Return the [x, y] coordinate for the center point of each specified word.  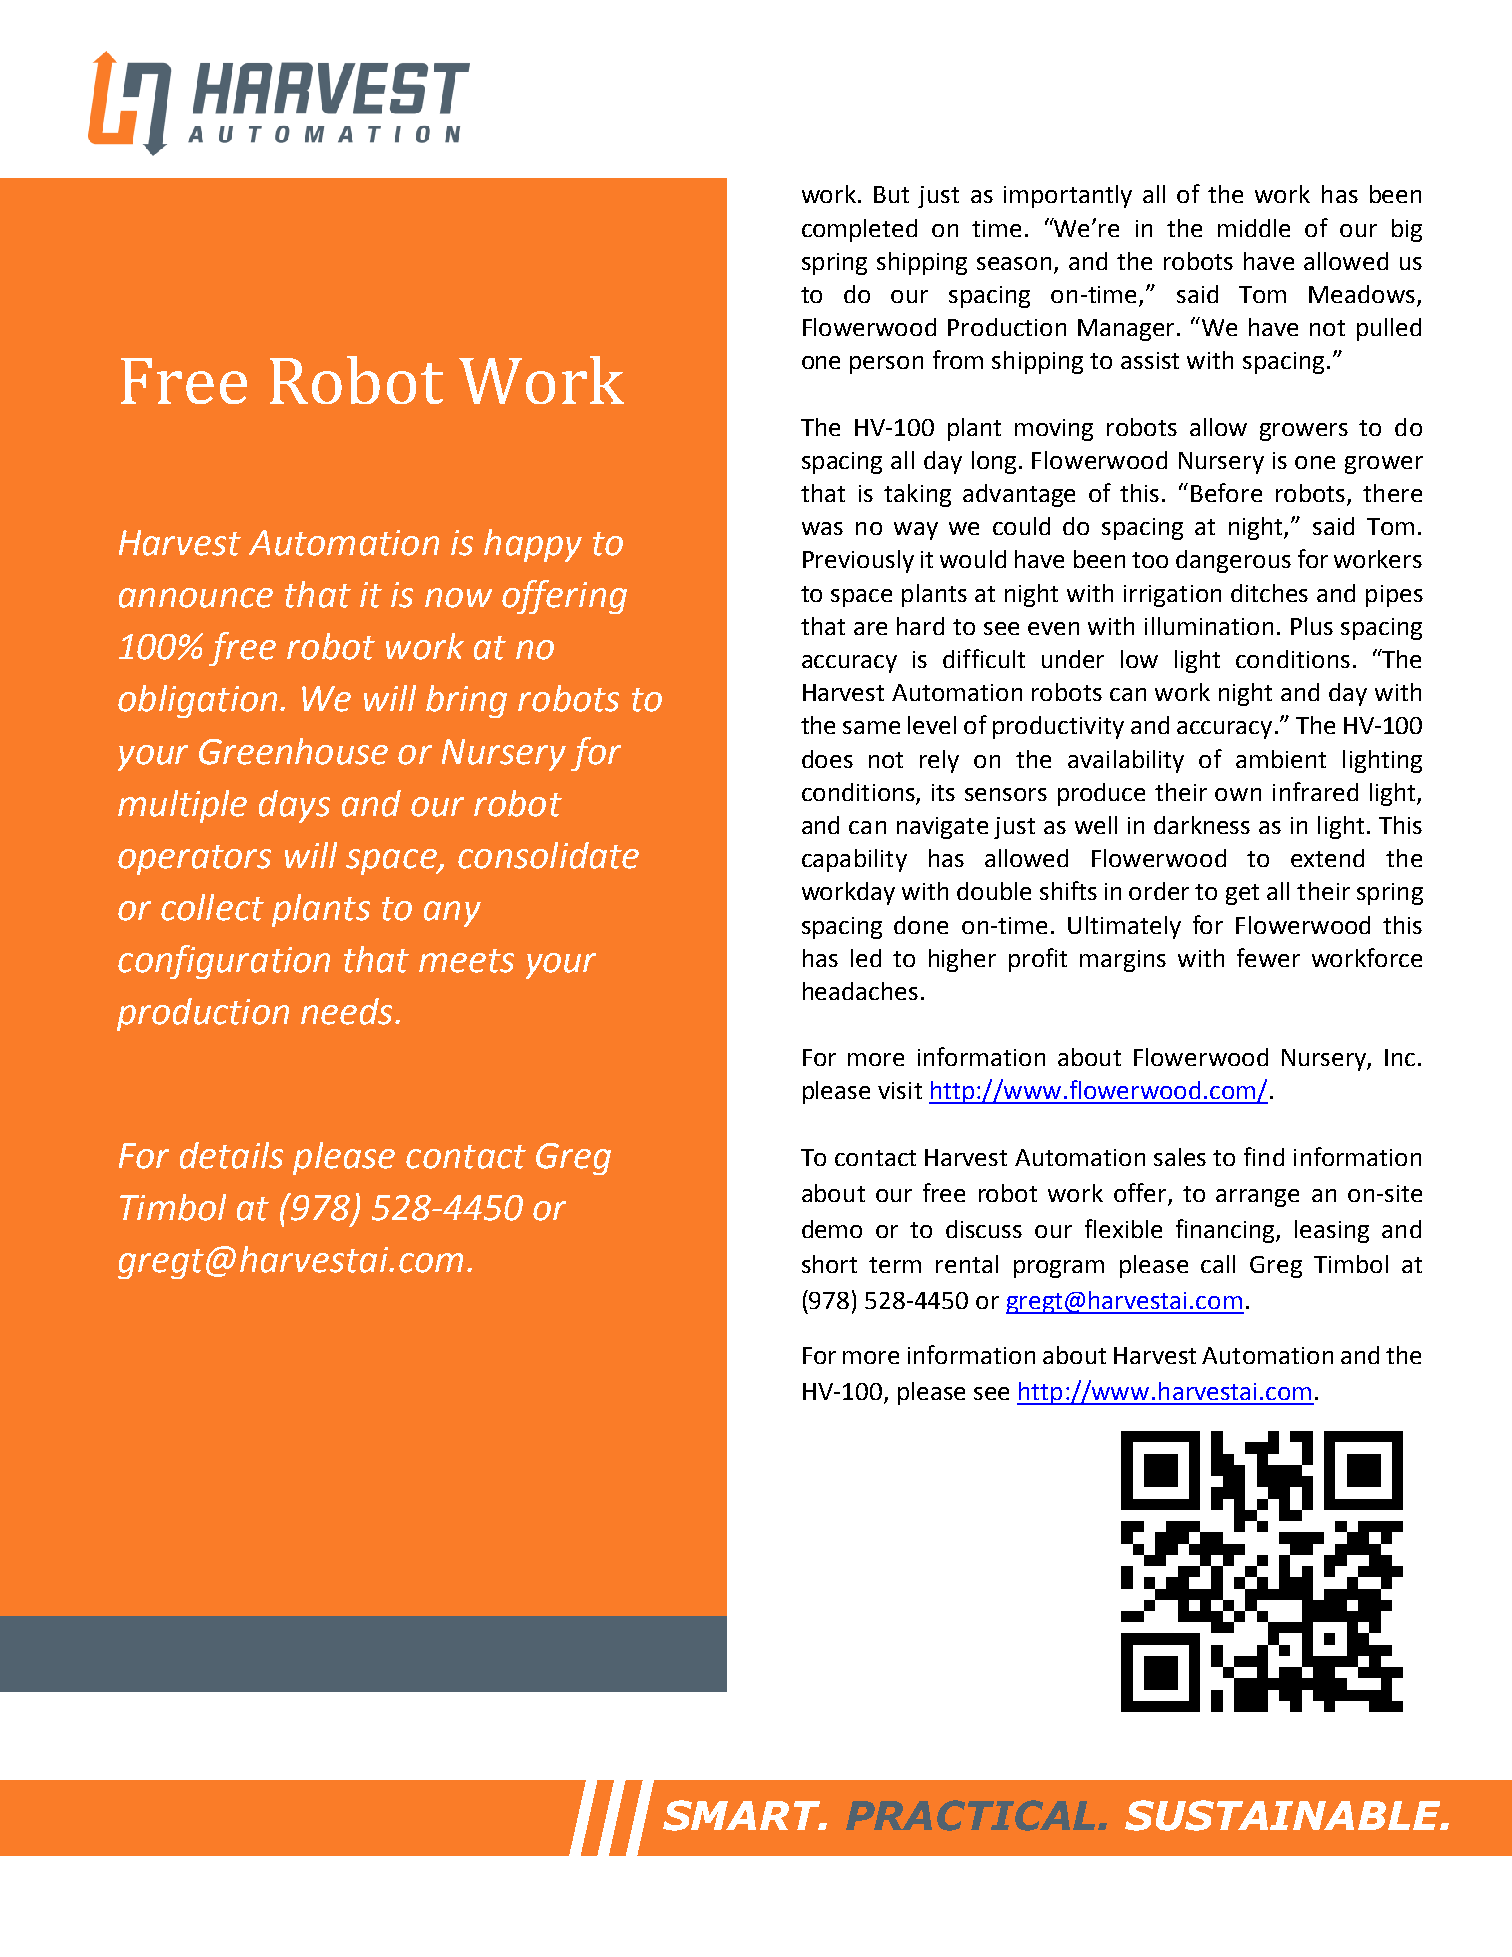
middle [1254, 228]
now [458, 598]
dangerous [1233, 561]
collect [212, 907]
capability [854, 860]
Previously [858, 561]
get [1242, 894]
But [891, 194]
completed [859, 230]
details [231, 1155]
